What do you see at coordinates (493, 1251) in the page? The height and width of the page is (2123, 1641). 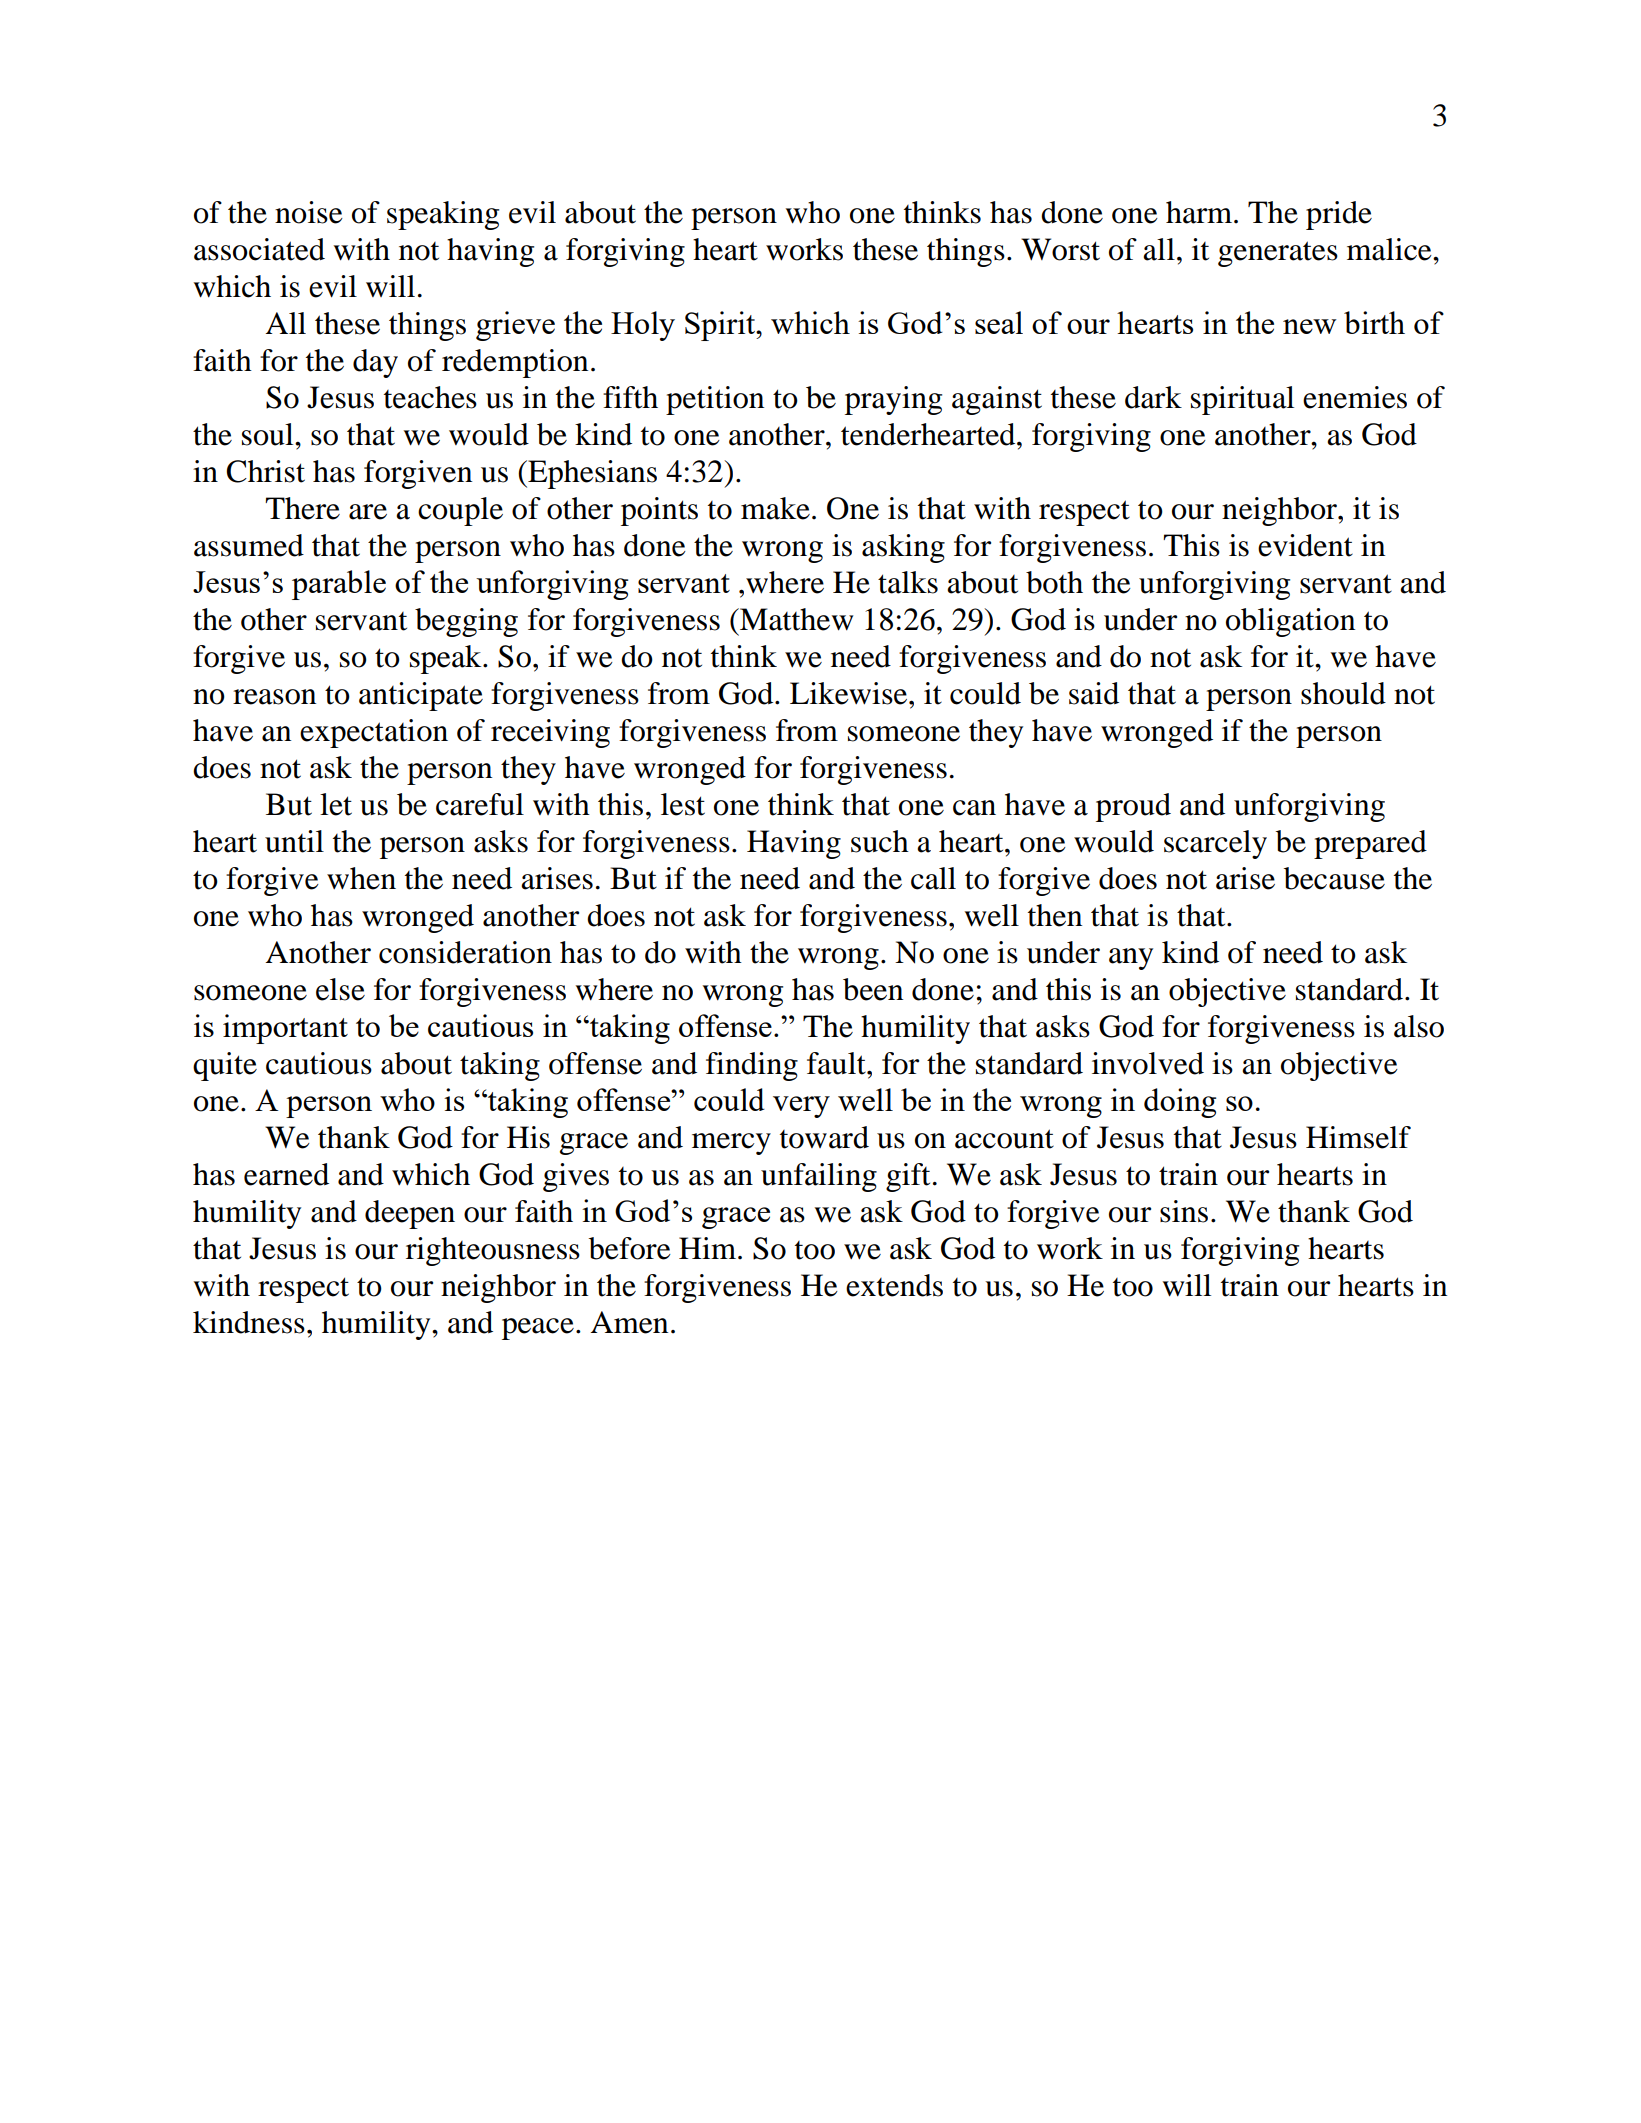 I see `righteousness` at bounding box center [493, 1251].
